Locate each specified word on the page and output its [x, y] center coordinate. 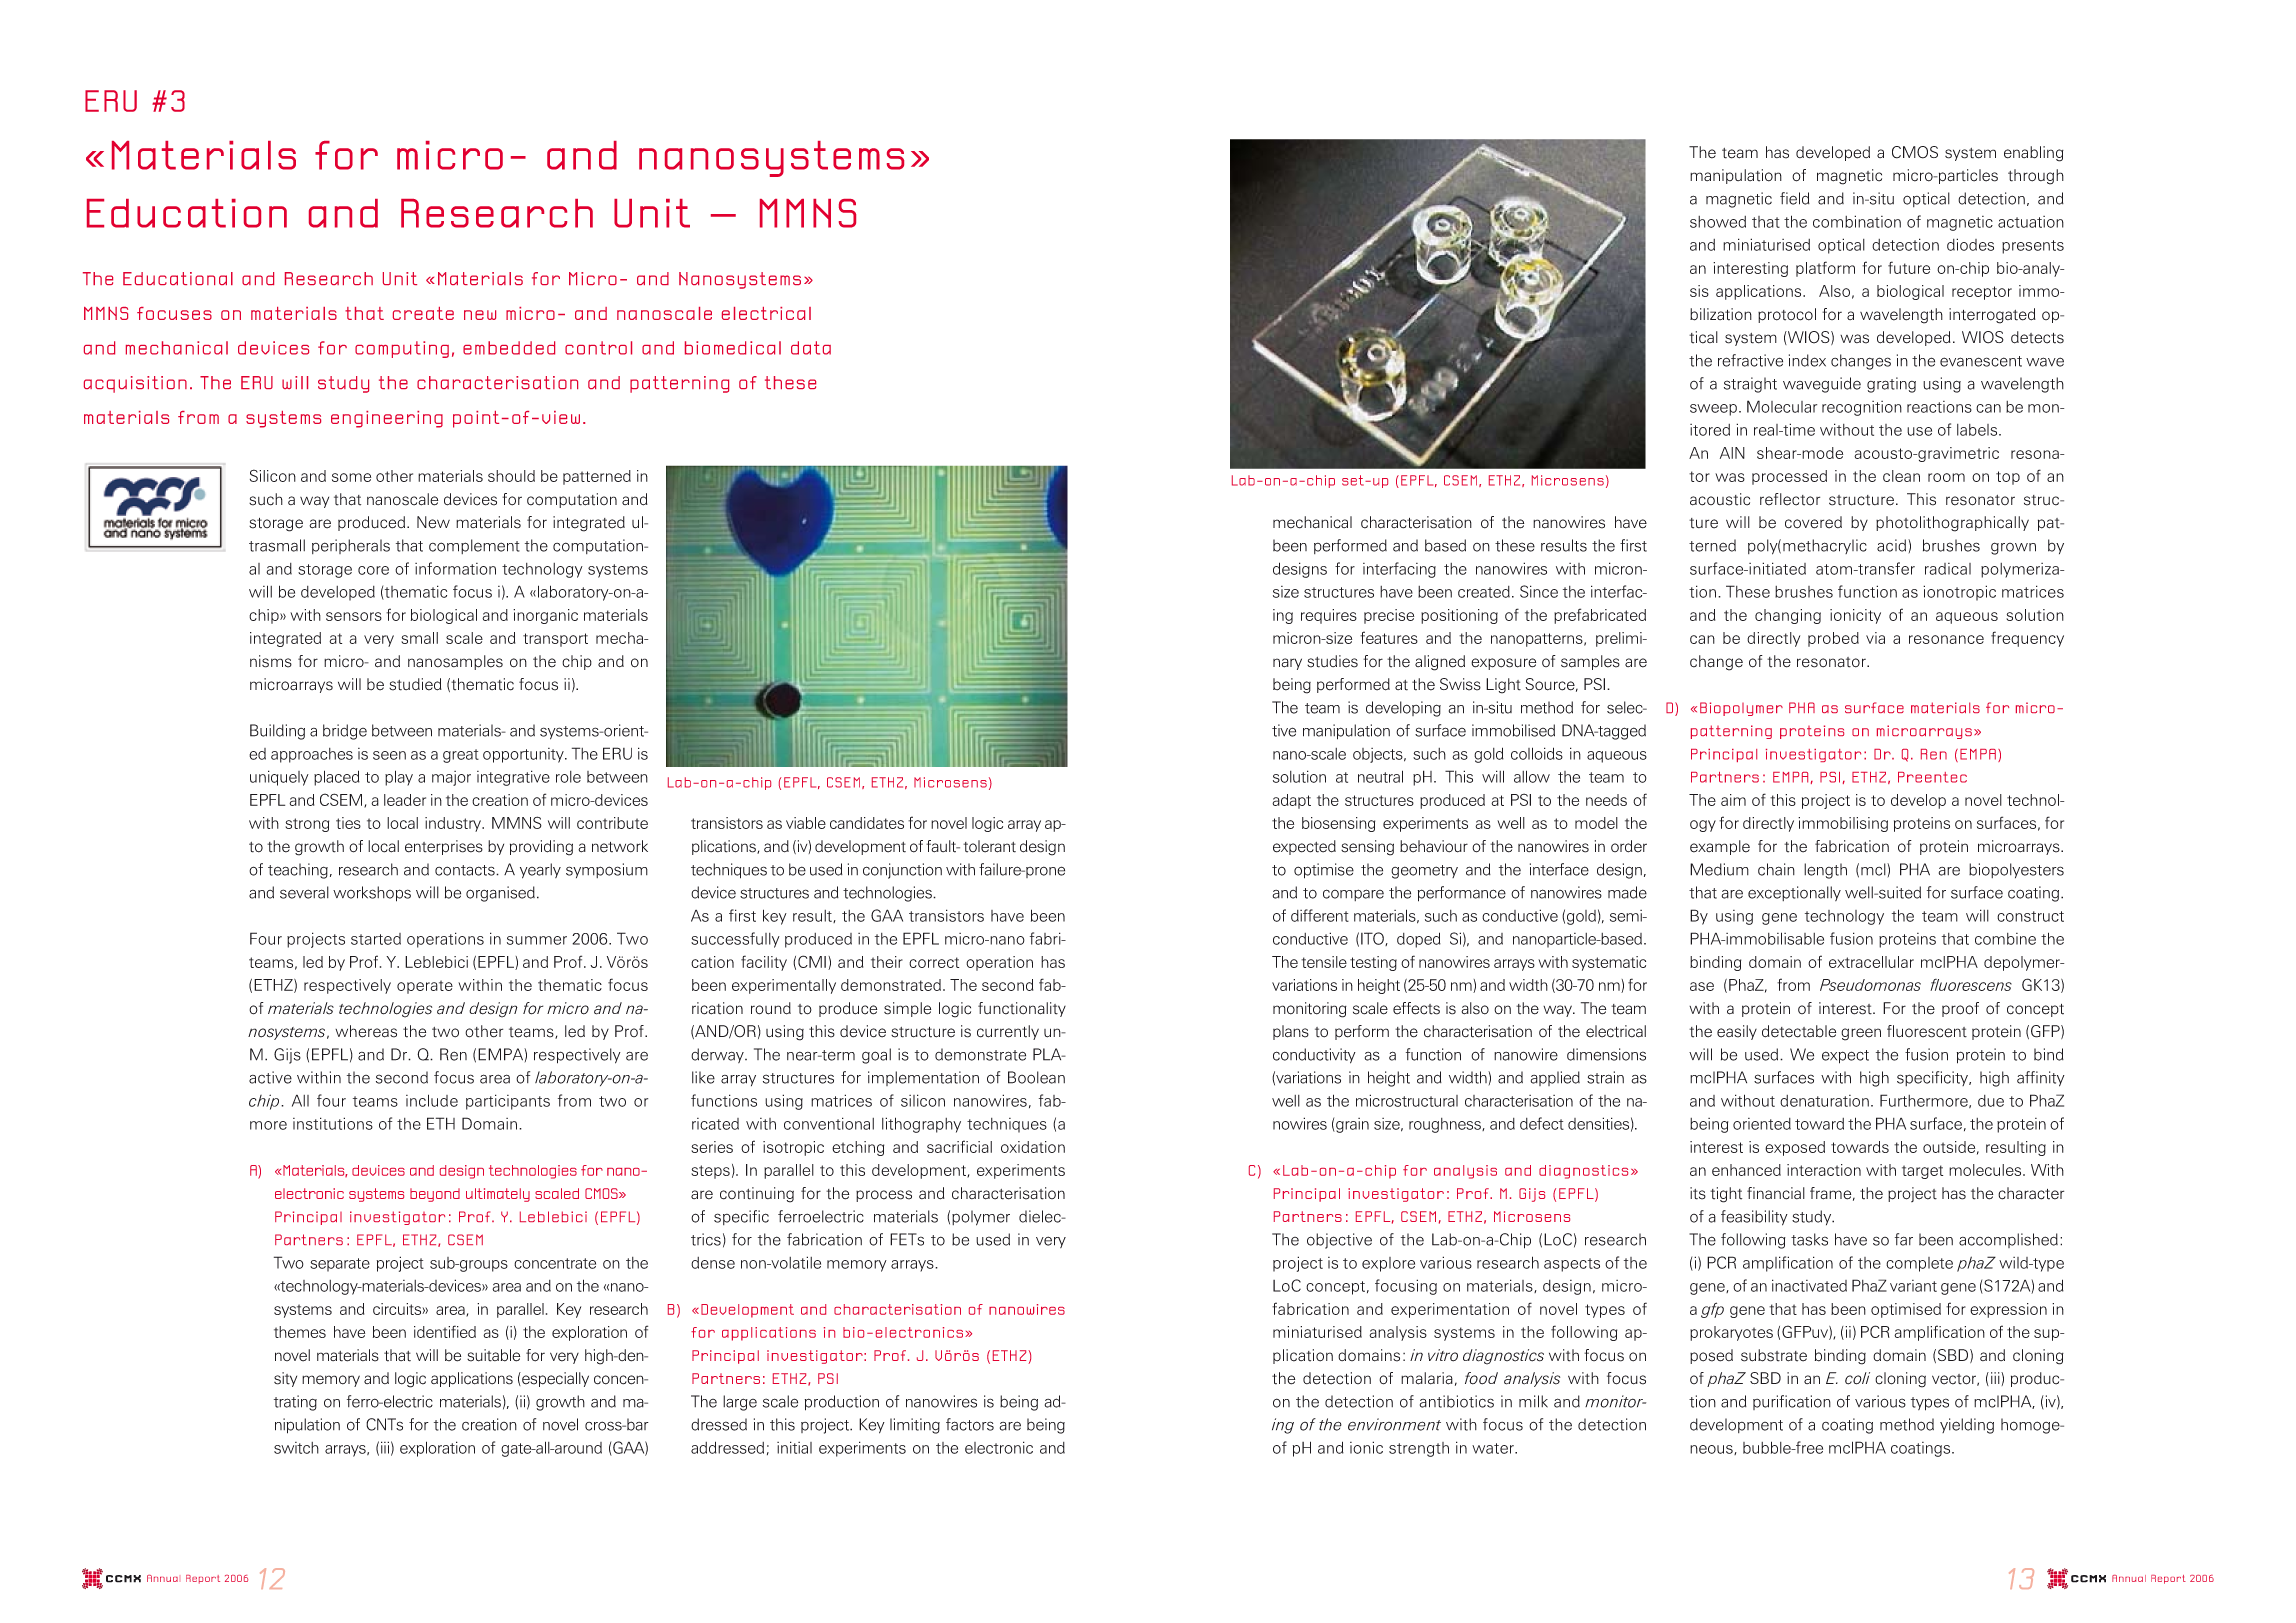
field [1795, 198]
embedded [509, 348]
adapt [1291, 801]
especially [554, 1379]
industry [454, 824]
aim [1733, 800]
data [811, 348]
